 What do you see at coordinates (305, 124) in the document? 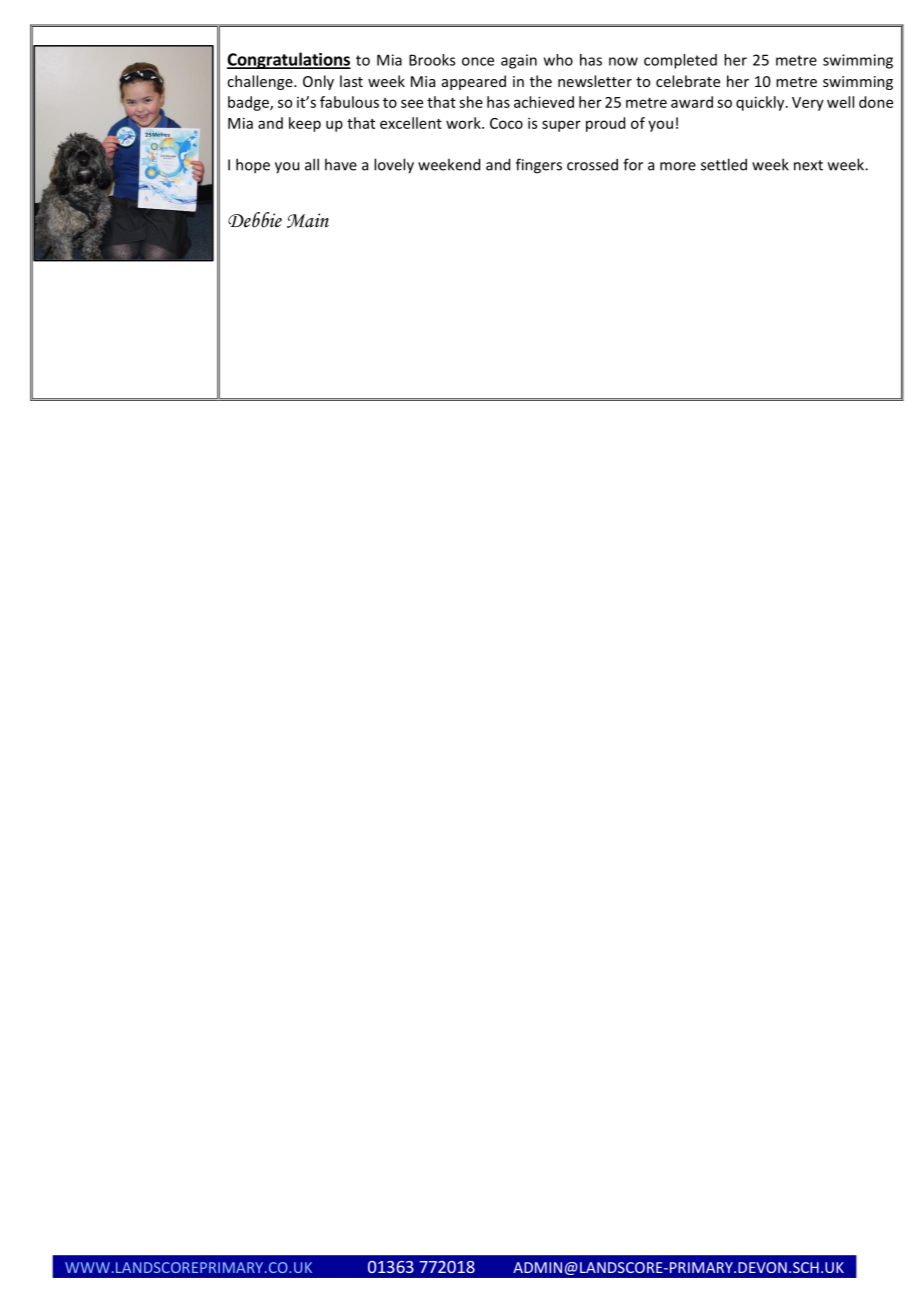
I see `keep` at bounding box center [305, 124].
